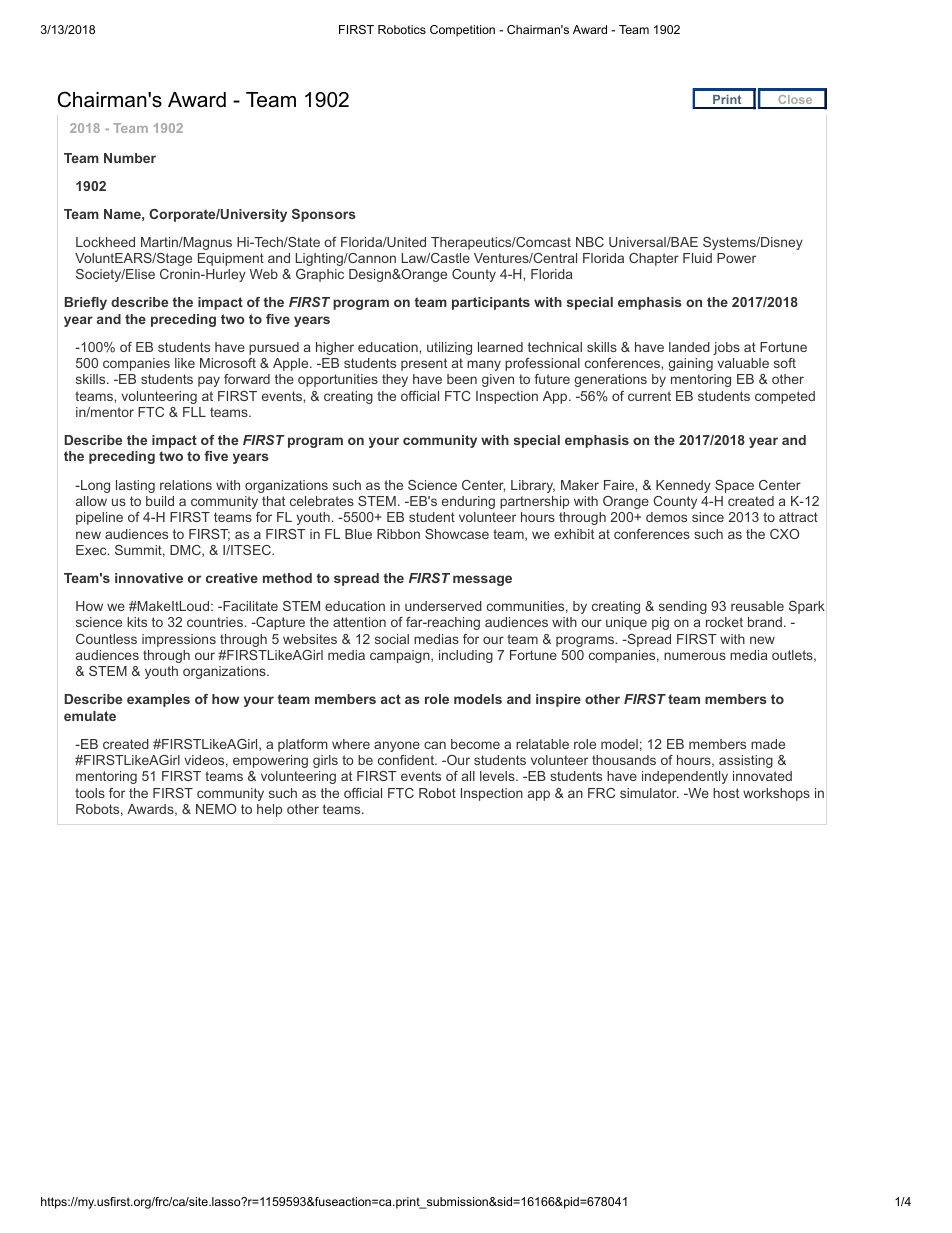 Image resolution: width=952 pixels, height=1233 pixels. What do you see at coordinates (457, 534) in the image?
I see `Showcase` at bounding box center [457, 534].
